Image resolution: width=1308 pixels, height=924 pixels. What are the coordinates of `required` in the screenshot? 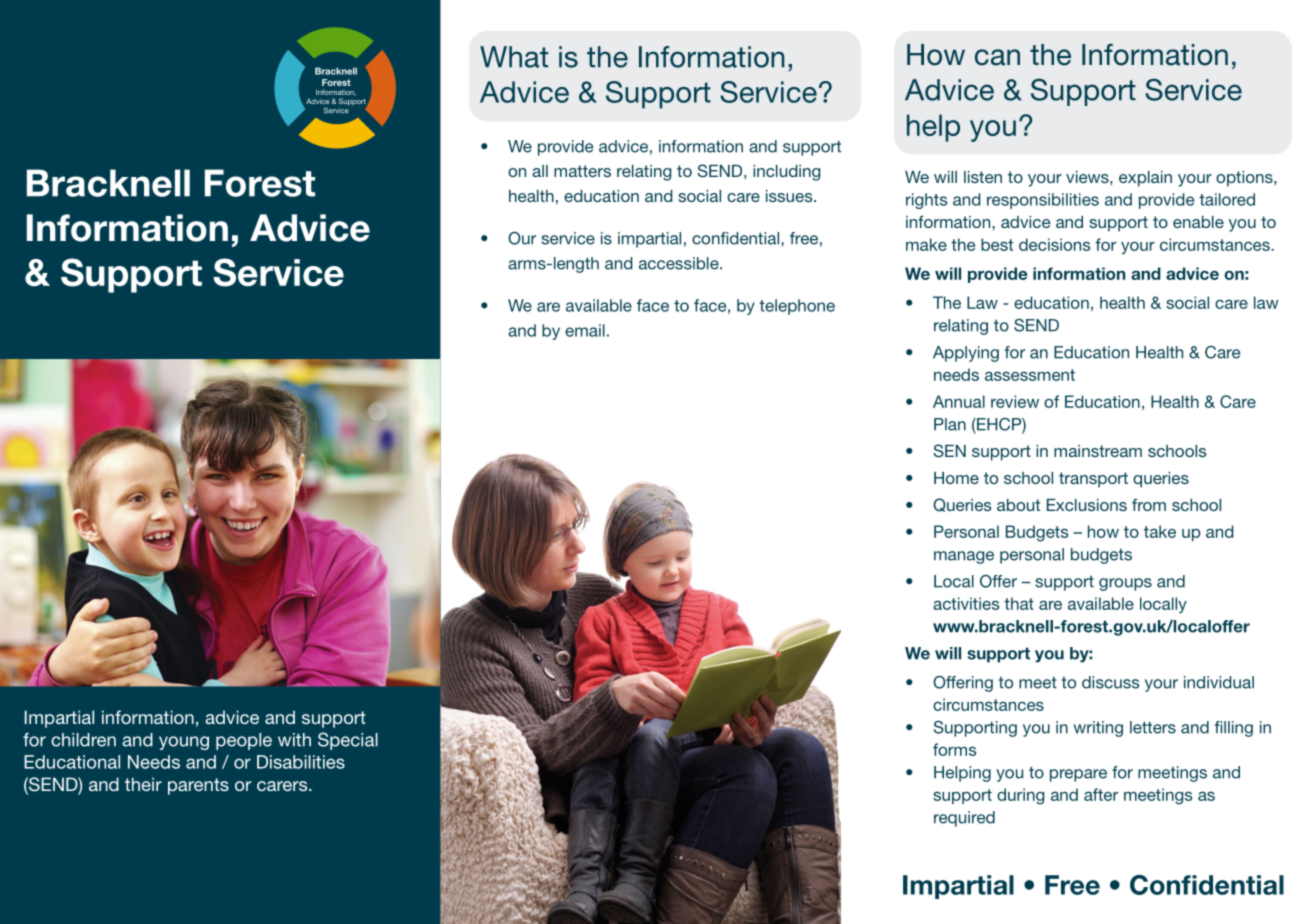 It's located at (964, 819).
